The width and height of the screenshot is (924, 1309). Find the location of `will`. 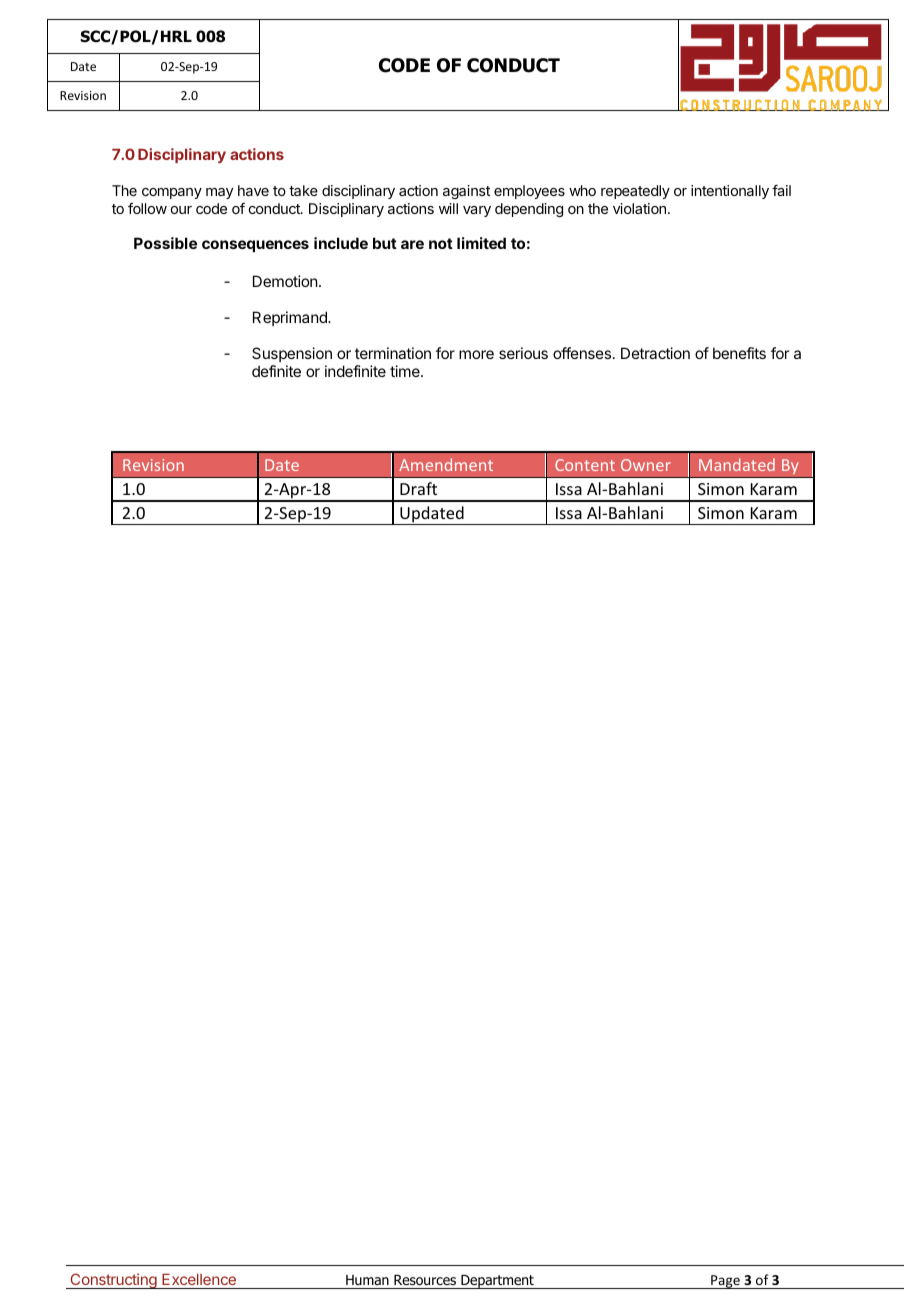

will is located at coordinates (448, 208).
